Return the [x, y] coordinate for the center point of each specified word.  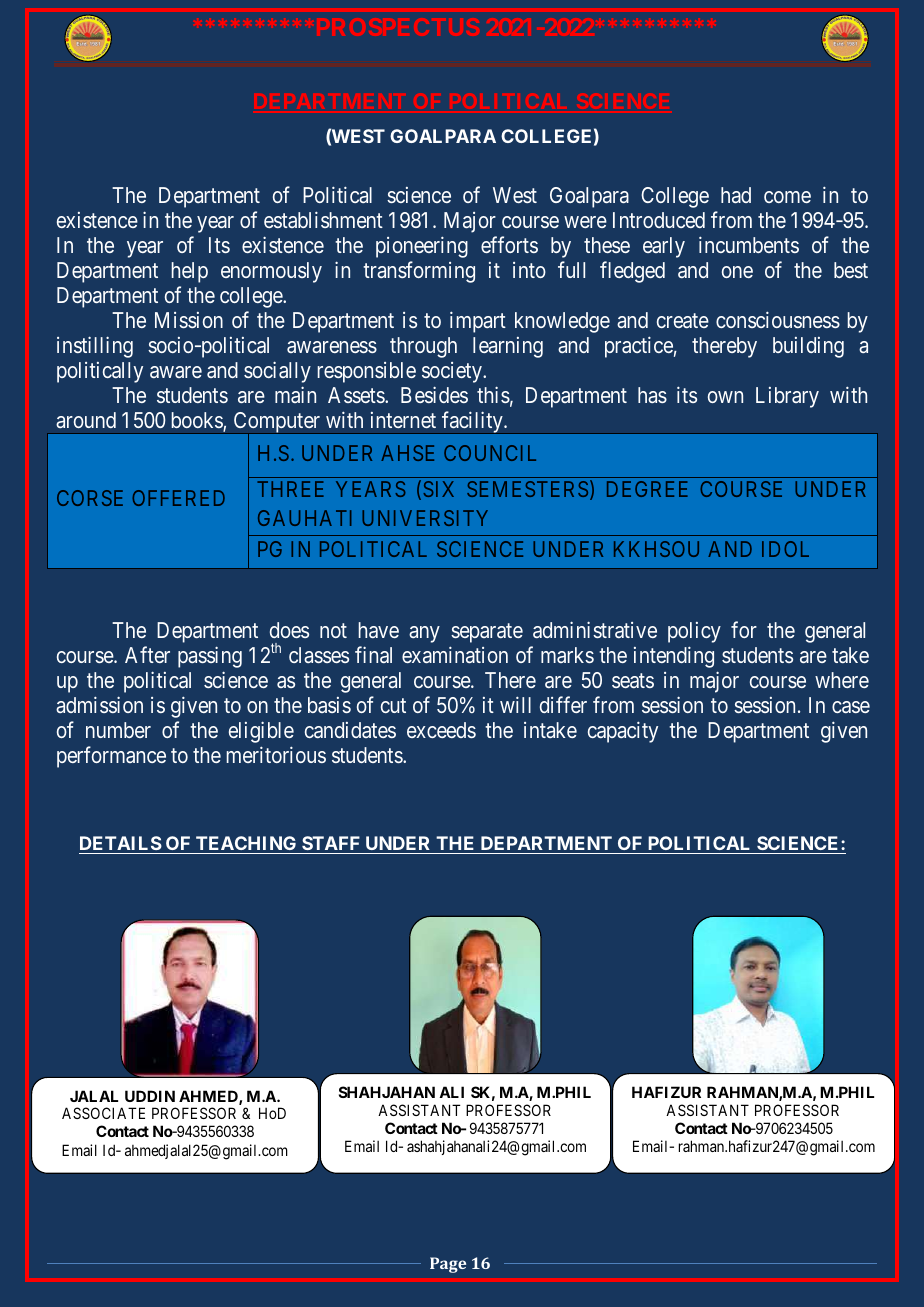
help [189, 272]
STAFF [331, 843]
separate [487, 633]
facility [472, 422]
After [147, 654]
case [851, 707]
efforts [509, 244]
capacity [623, 732]
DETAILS [121, 843]
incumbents [749, 244]
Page [448, 1265]
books [197, 421]
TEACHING [246, 843]
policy [694, 632]
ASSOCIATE [103, 1113]
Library [787, 397]
